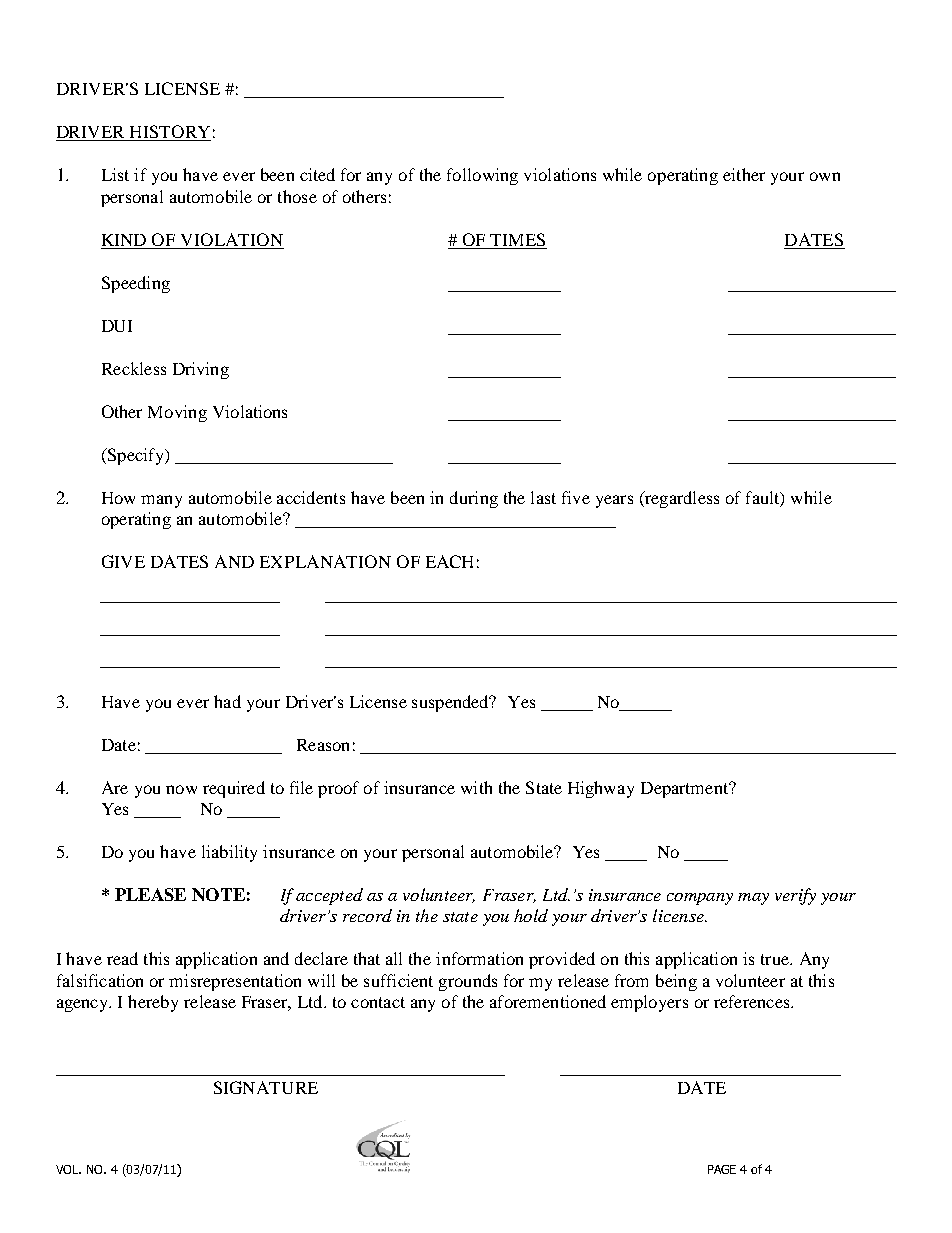 This document has width=952, height=1233. Describe the element at coordinates (169, 133) in the document. I see `HISTORY` at that location.
